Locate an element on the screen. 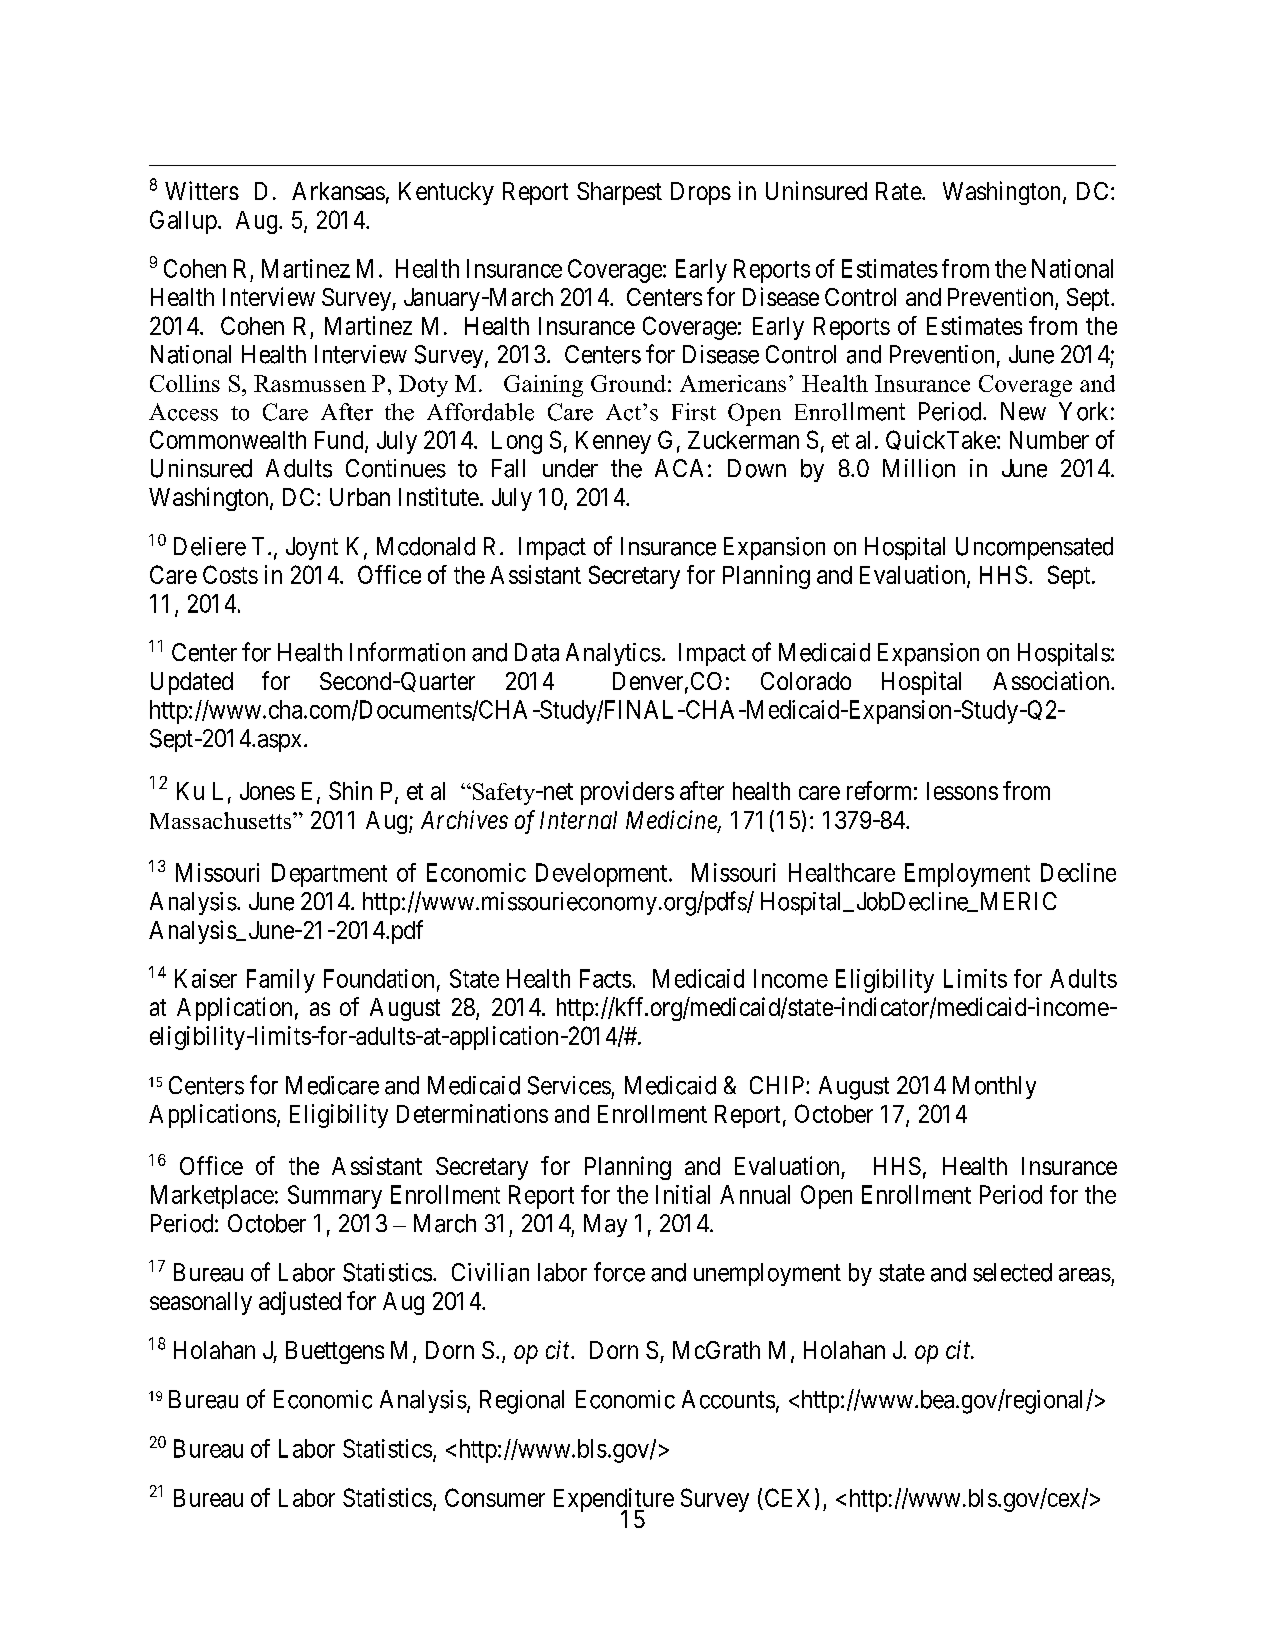  lessons is located at coordinates (962, 791).
